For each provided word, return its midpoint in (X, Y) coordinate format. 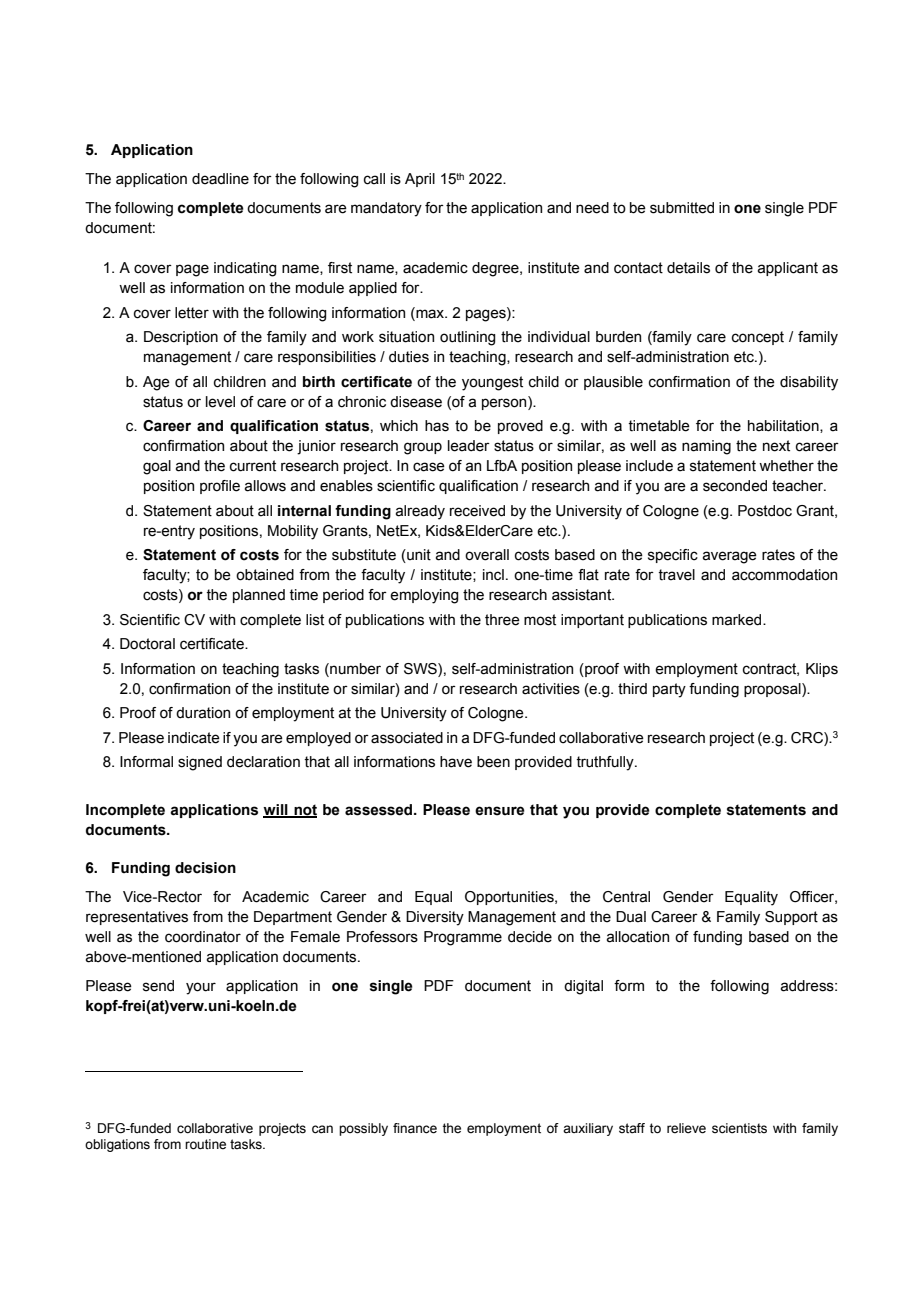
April (420, 180)
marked (738, 620)
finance (415, 1128)
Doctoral (147, 644)
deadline (220, 179)
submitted (682, 208)
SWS (421, 669)
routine (205, 1144)
